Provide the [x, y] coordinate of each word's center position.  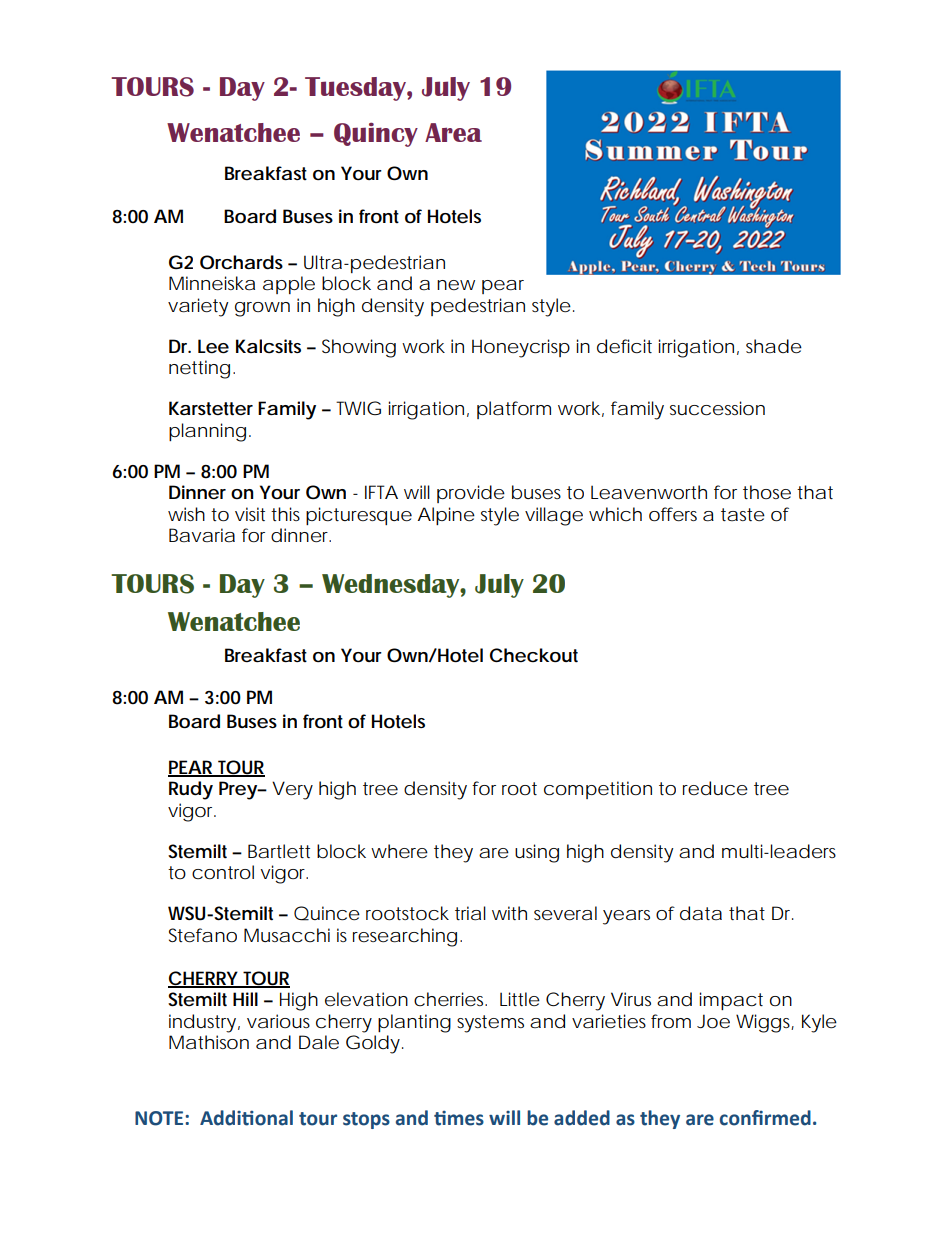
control [223, 872]
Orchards [241, 262]
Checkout [534, 655]
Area [453, 132]
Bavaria [202, 535]
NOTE [160, 1118]
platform [514, 410]
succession [717, 408]
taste [743, 515]
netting [199, 369]
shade [774, 346]
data [701, 913]
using [537, 853]
